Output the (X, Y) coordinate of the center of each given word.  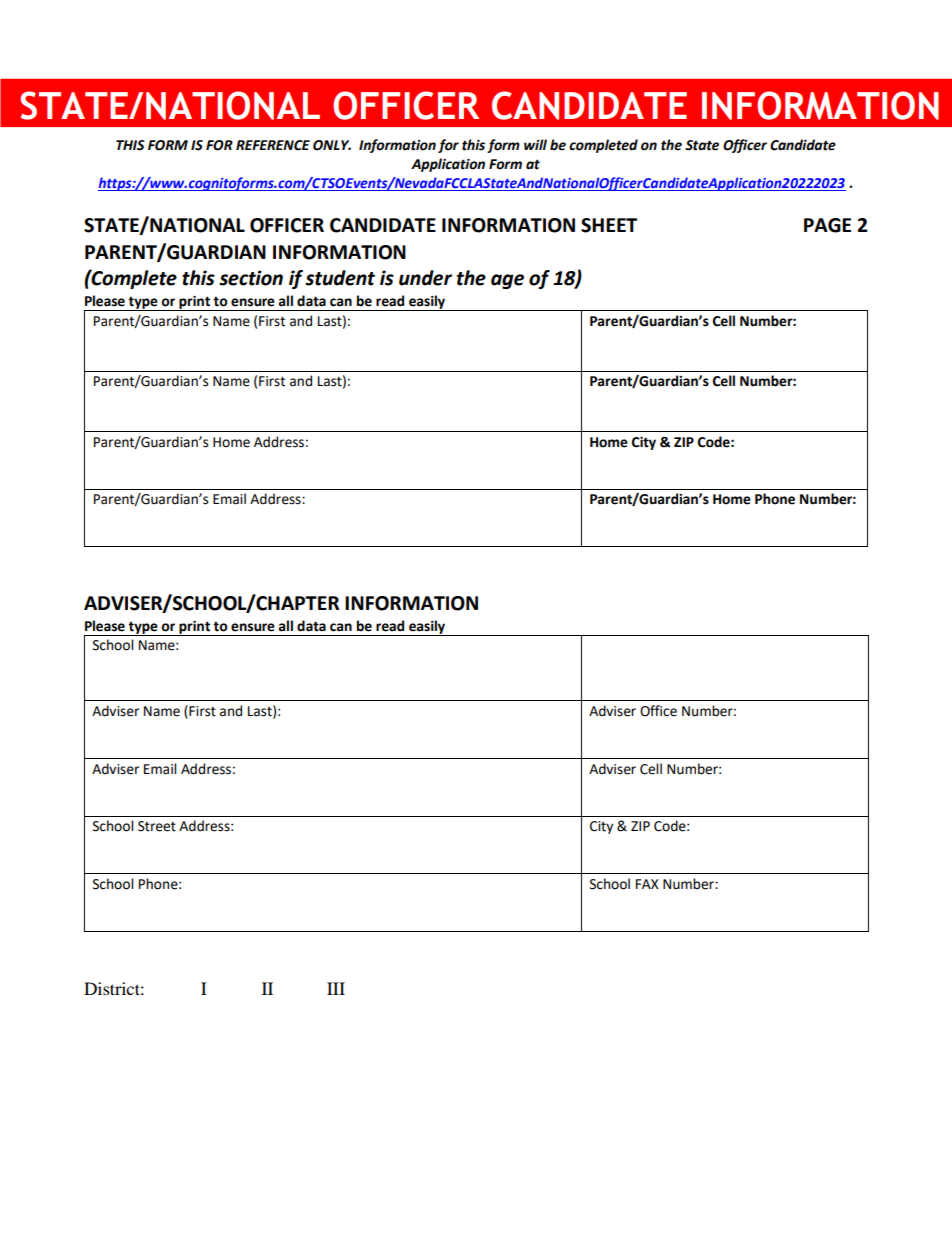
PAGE (827, 225)
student (340, 278)
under (425, 278)
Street (157, 826)
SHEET (609, 225)
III (336, 988)
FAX (647, 884)
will (535, 144)
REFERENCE (273, 145)
